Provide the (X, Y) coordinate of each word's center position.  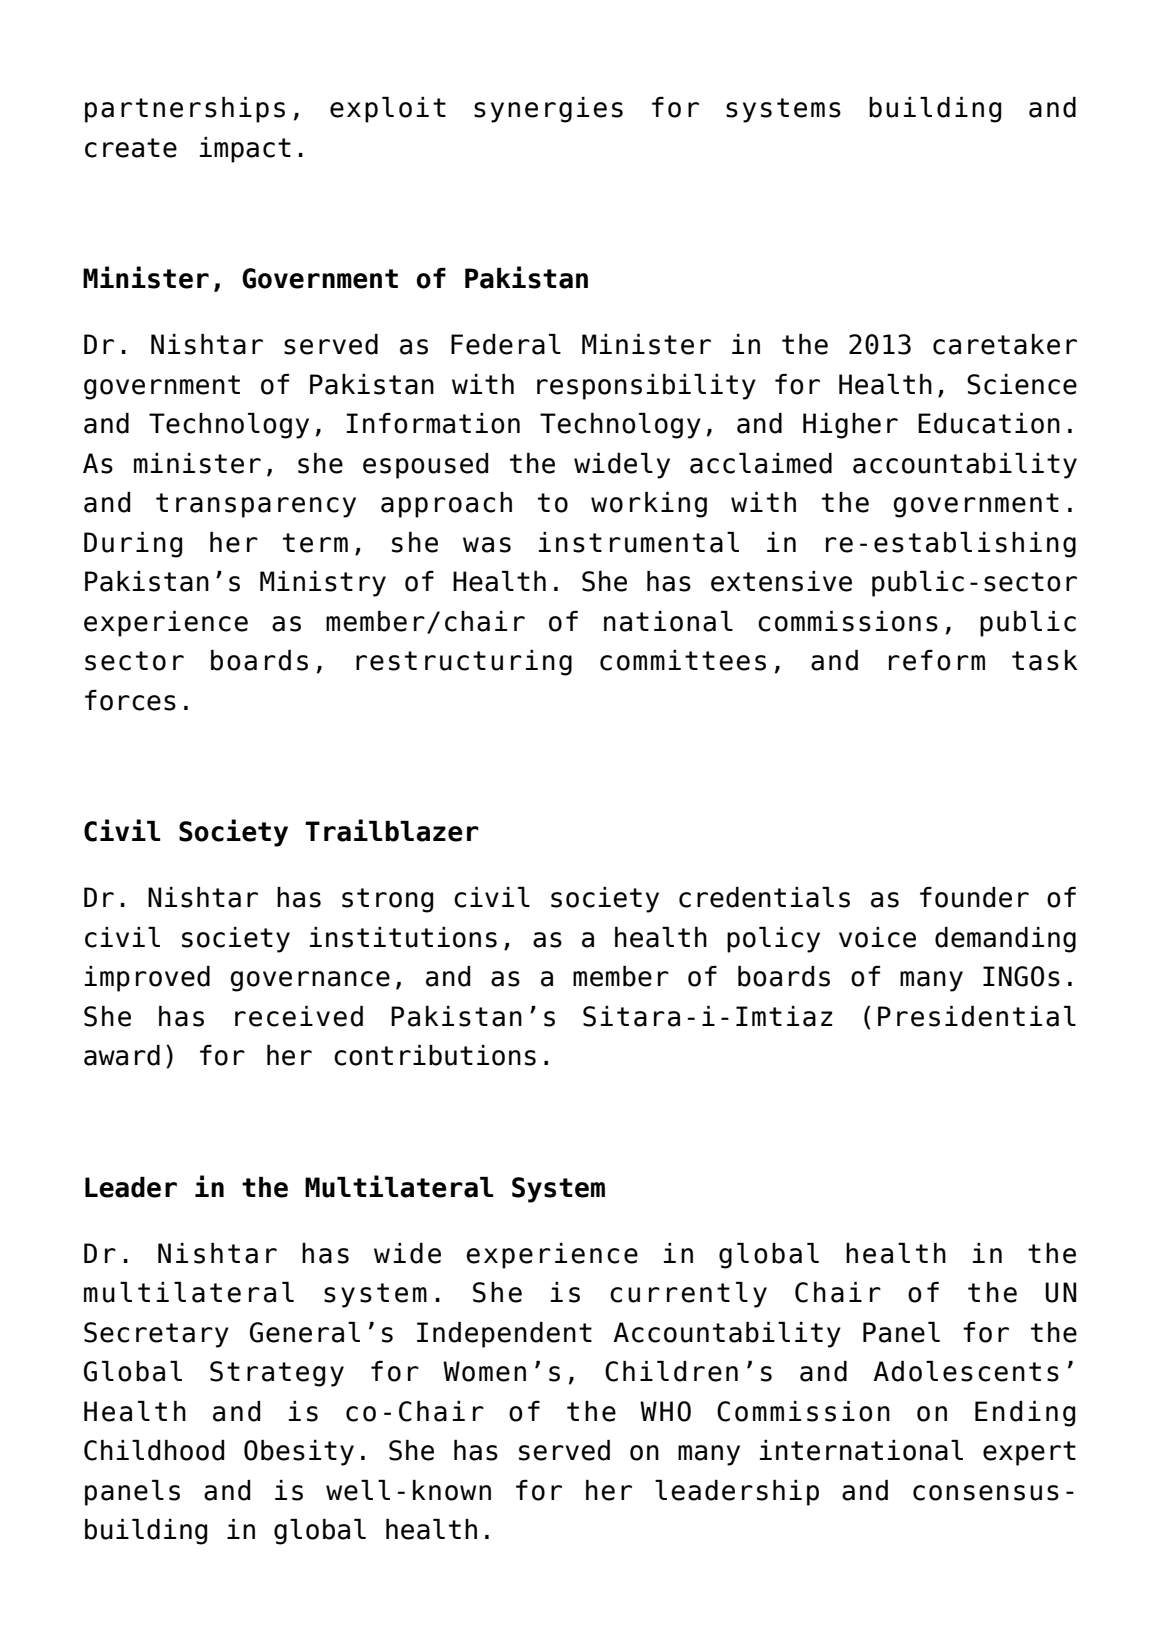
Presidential (977, 1016)
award (122, 1055)
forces (130, 700)
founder (974, 897)
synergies (548, 110)
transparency (256, 505)
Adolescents (966, 1371)
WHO (665, 1411)
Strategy (277, 1374)
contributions (435, 1055)
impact (245, 150)
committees (683, 660)
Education (989, 423)
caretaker (1005, 344)
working (649, 505)
